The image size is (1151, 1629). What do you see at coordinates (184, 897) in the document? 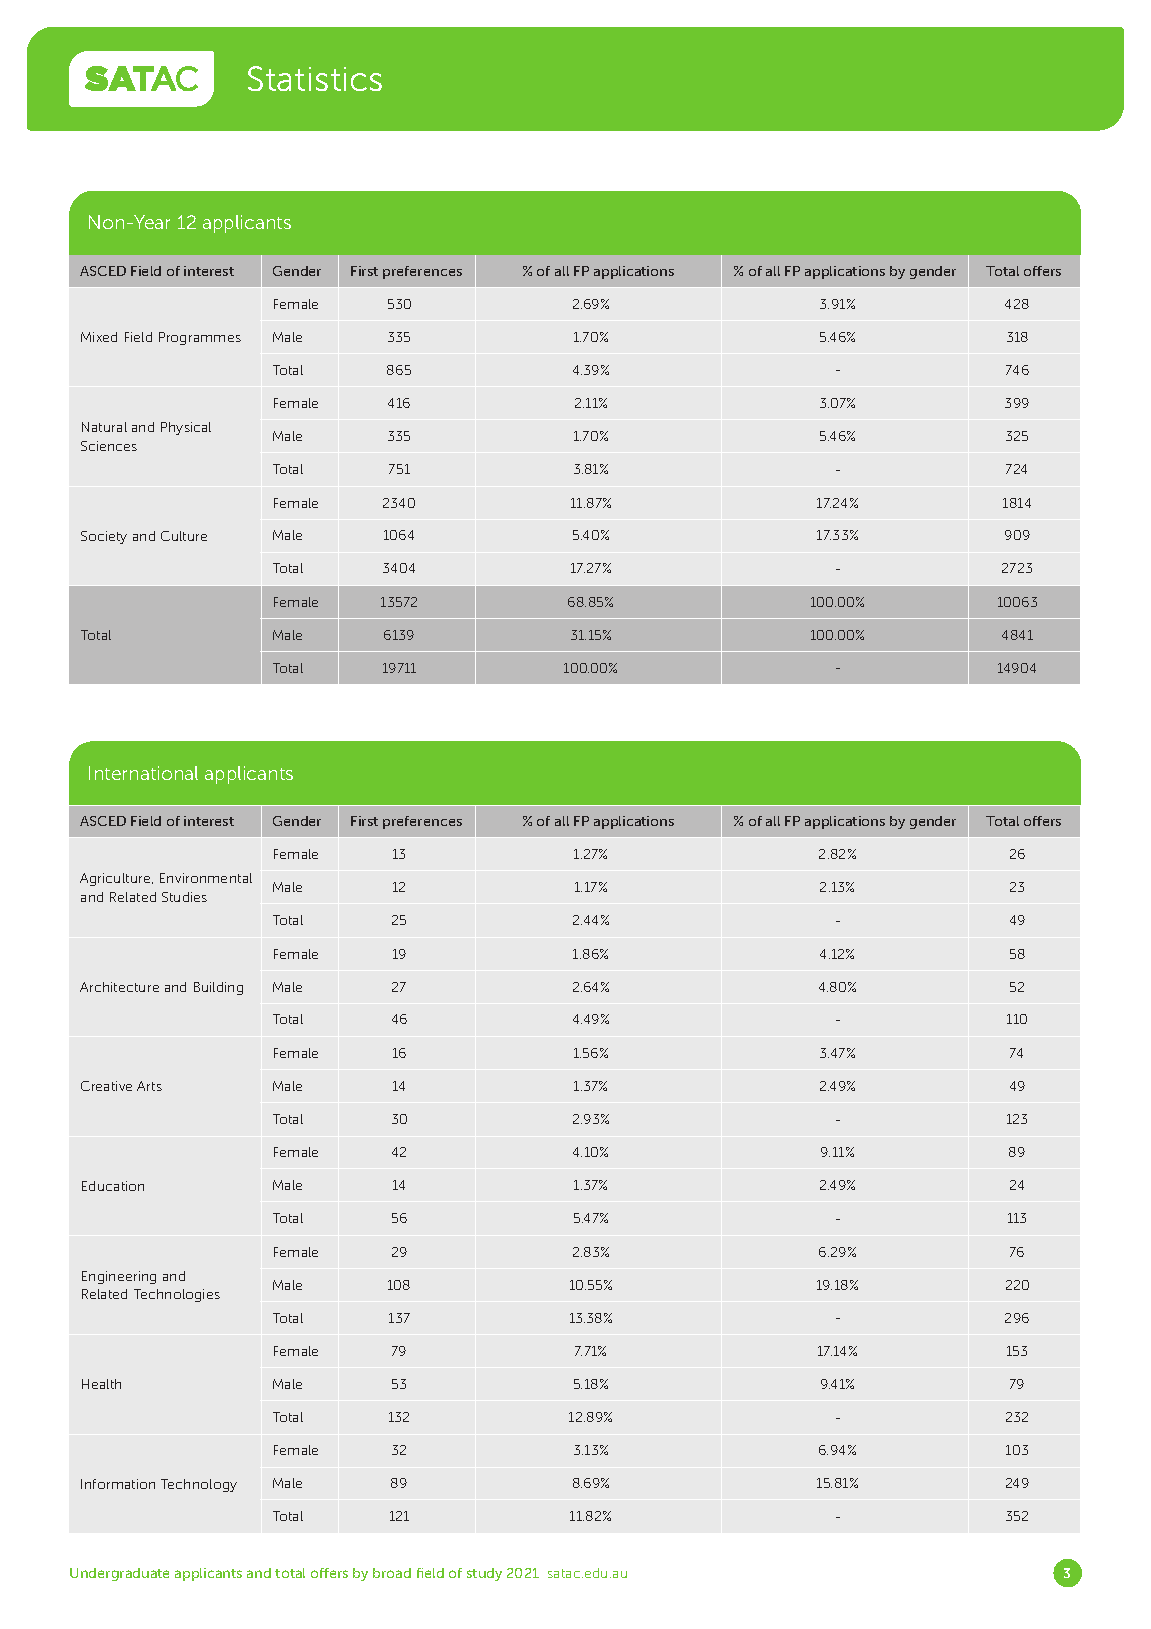
I see `Studies` at bounding box center [184, 897].
